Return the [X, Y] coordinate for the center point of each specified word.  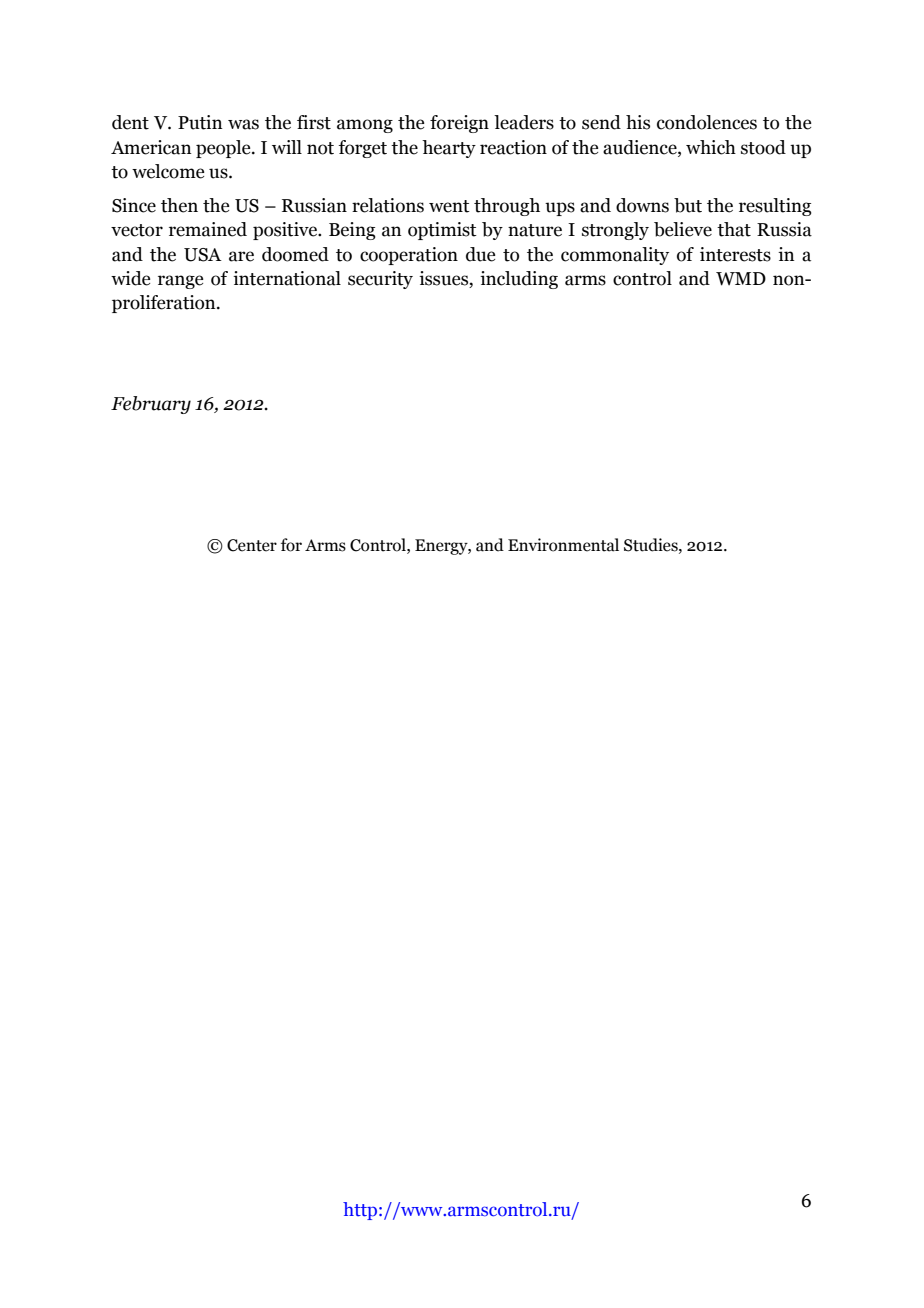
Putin [200, 122]
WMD [741, 279]
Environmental [563, 545]
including [519, 280]
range [180, 282]
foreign [459, 124]
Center [252, 545]
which [711, 147]
